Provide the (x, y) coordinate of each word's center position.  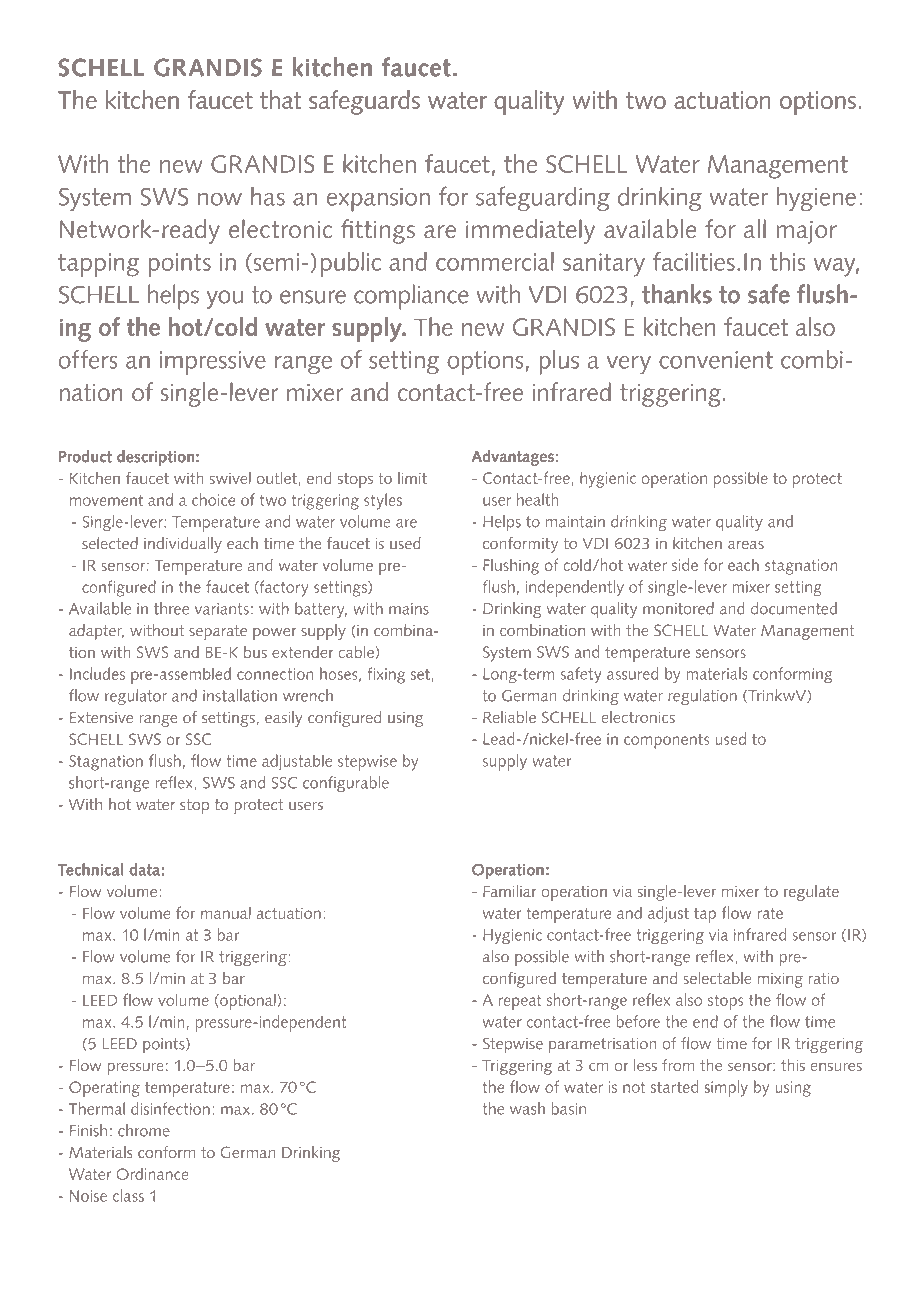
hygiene (816, 199)
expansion (378, 200)
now (220, 199)
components (667, 741)
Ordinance (152, 1174)
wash (527, 1108)
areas (746, 545)
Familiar (509, 891)
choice (213, 499)
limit (412, 478)
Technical (91, 869)
